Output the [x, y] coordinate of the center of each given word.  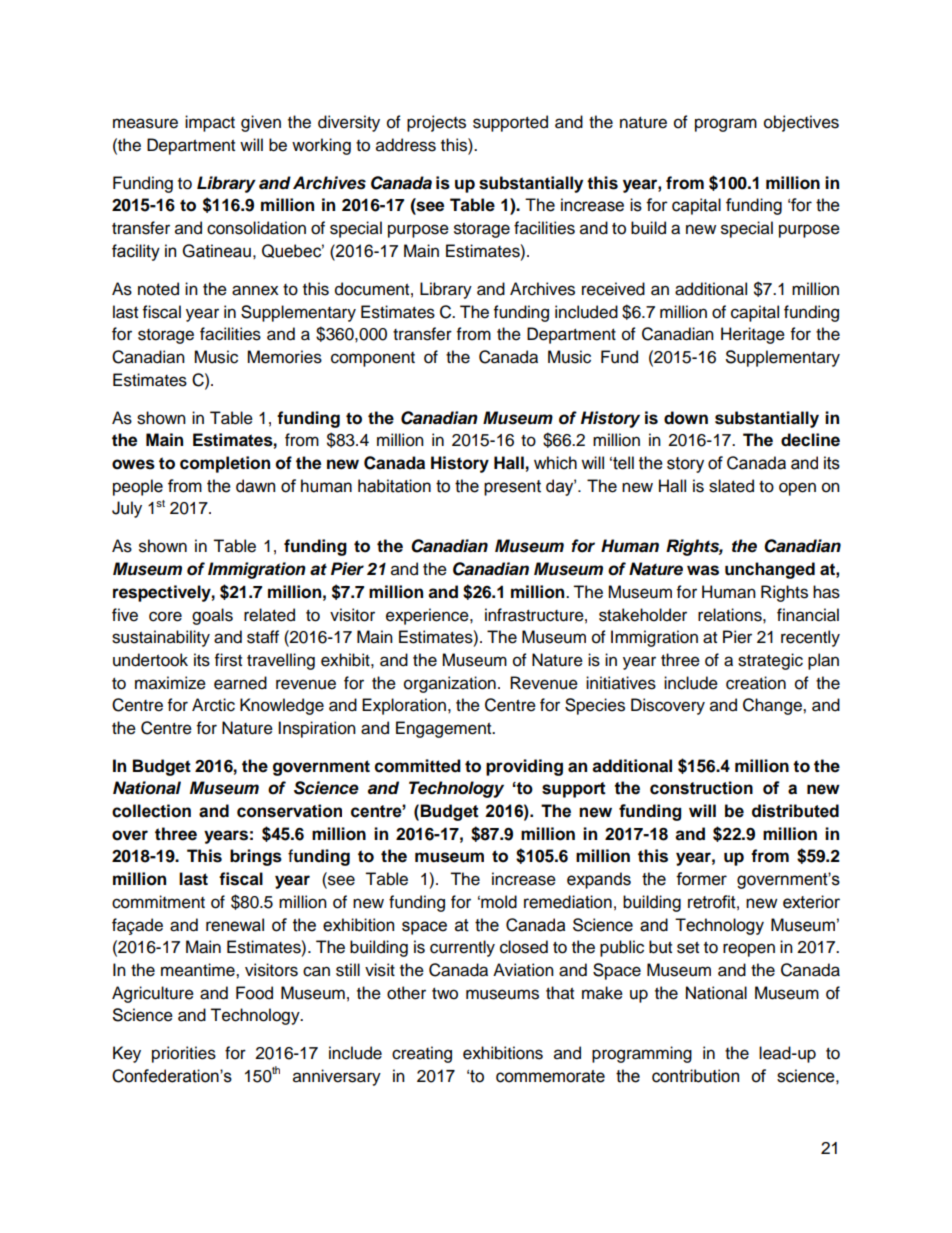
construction [701, 788]
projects [436, 123]
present [512, 488]
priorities [184, 1054]
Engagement [445, 729]
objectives [801, 123]
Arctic [213, 705]
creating [422, 1054]
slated [731, 486]
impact [210, 123]
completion [225, 464]
